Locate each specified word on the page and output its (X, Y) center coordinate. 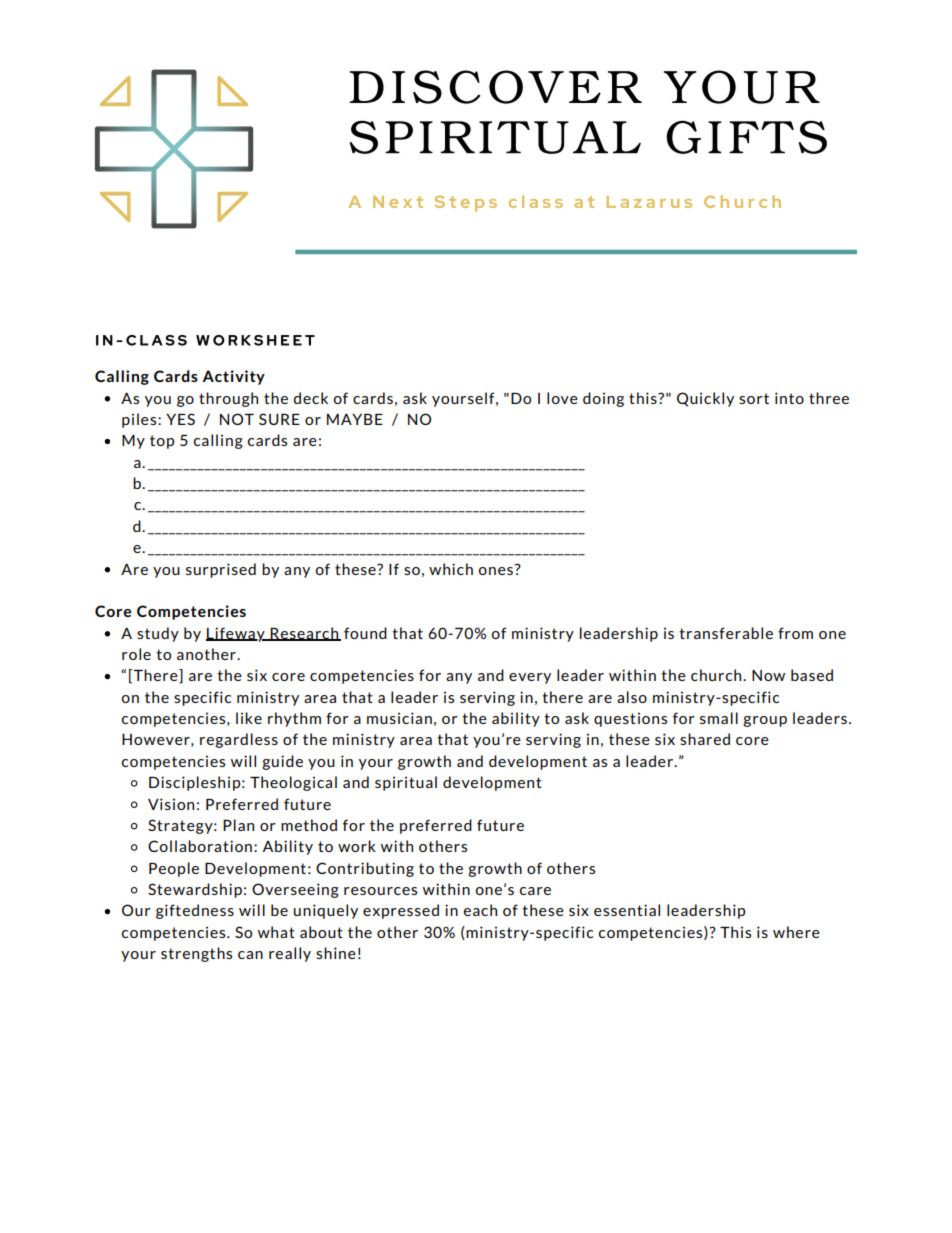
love (562, 398)
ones (496, 571)
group (765, 721)
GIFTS (747, 137)
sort (754, 398)
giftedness (195, 911)
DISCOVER (495, 87)
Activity (233, 377)
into (789, 398)
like (249, 718)
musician (399, 718)
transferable (726, 633)
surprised (221, 570)
